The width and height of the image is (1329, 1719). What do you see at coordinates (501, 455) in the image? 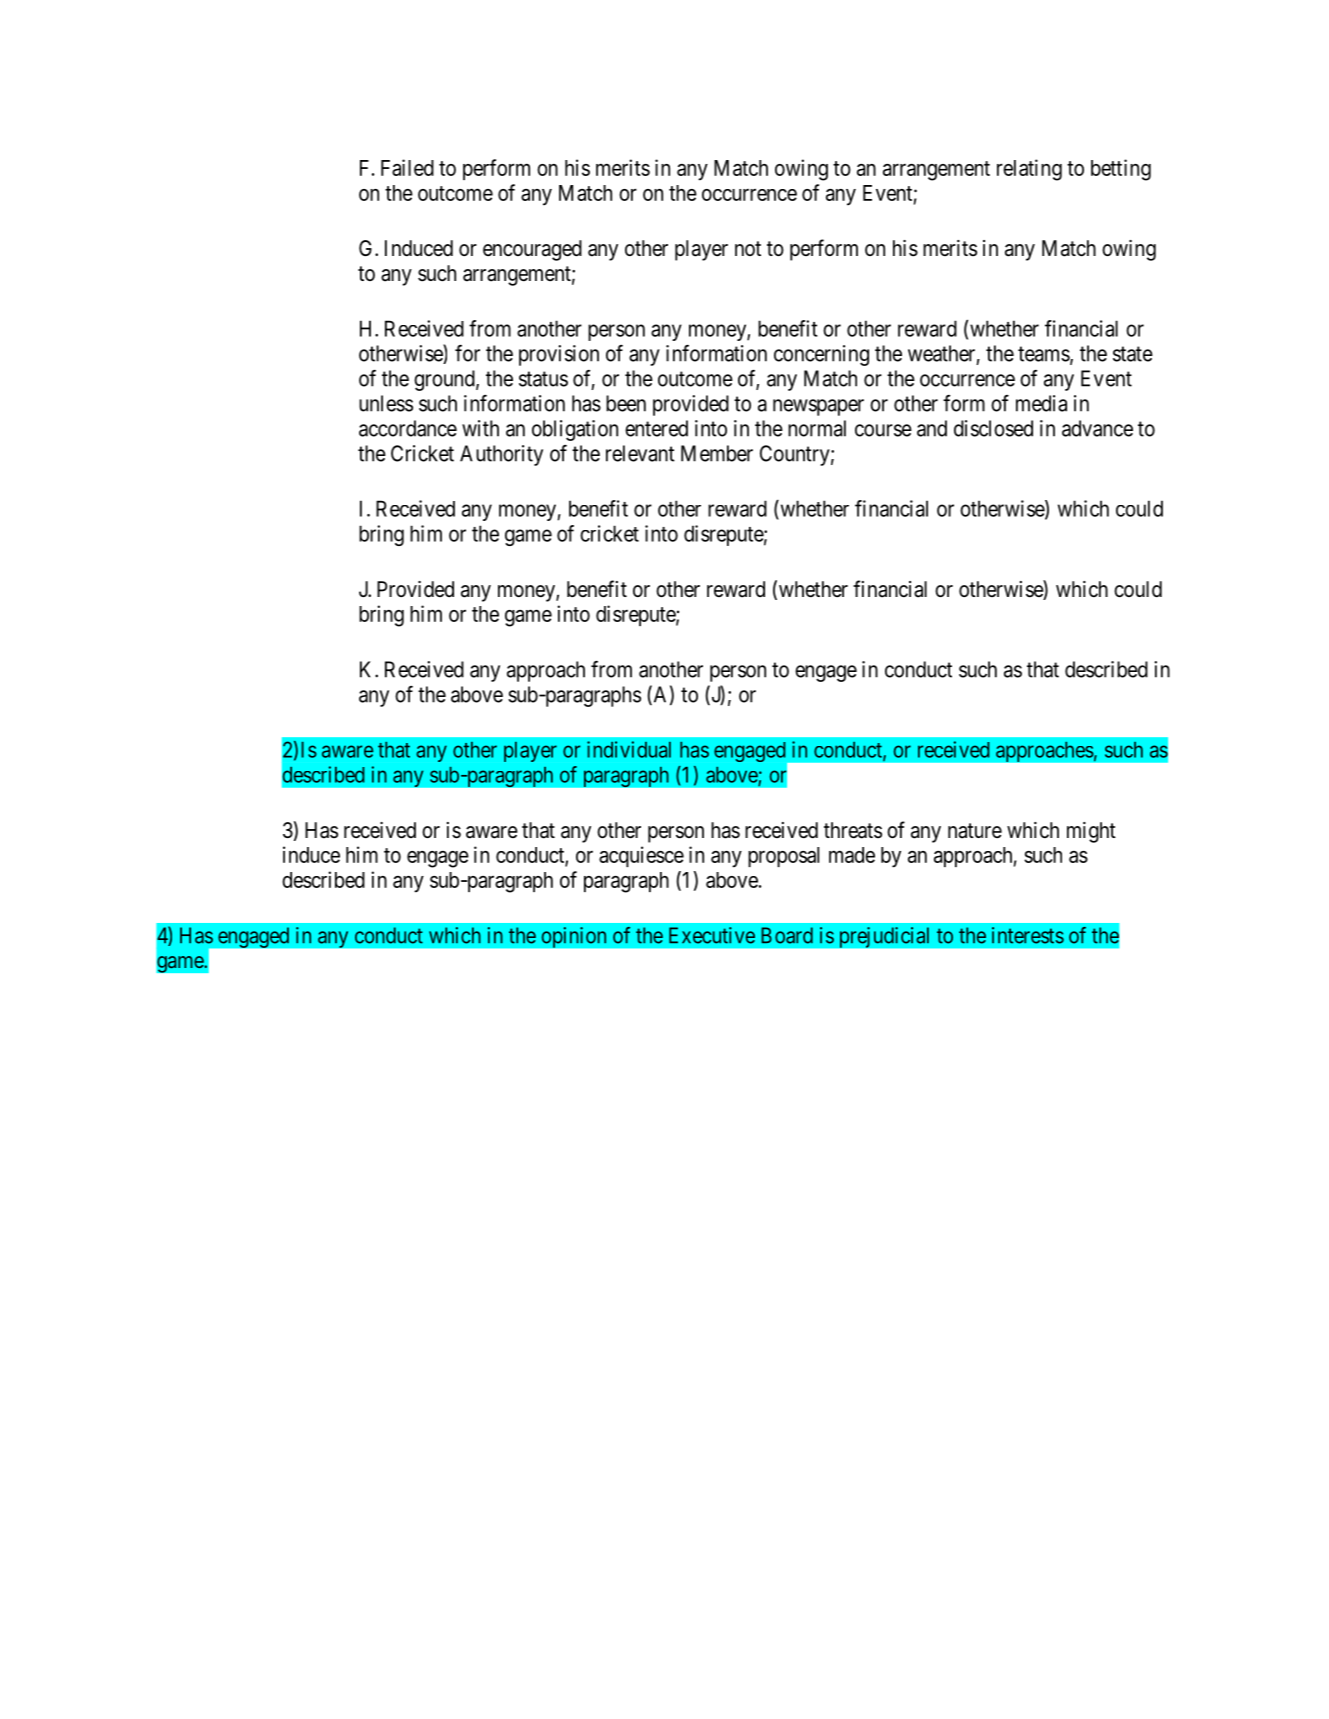
I see `Authority` at bounding box center [501, 455].
